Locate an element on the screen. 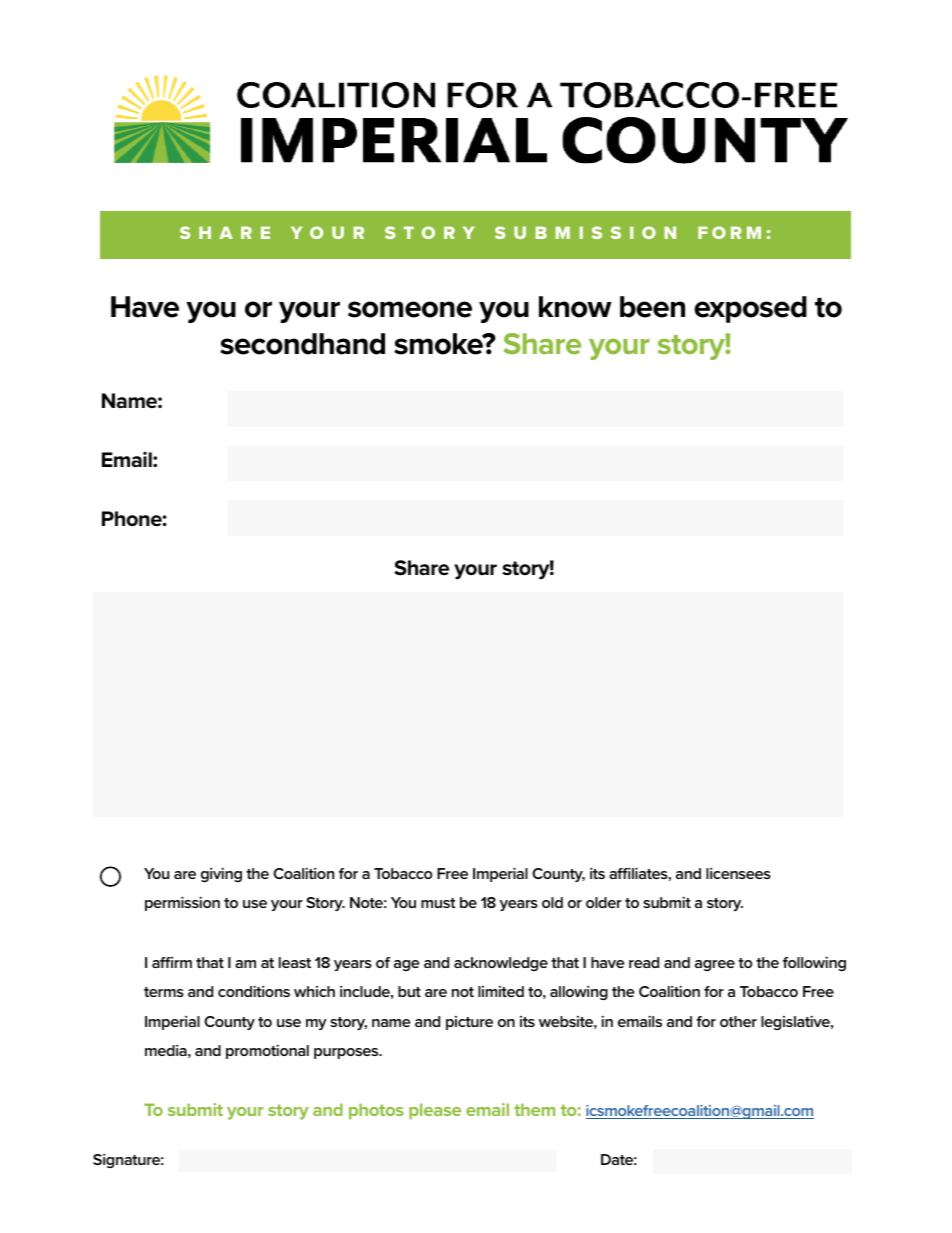 The height and width of the screenshot is (1233, 952). someone is located at coordinates (410, 309).
